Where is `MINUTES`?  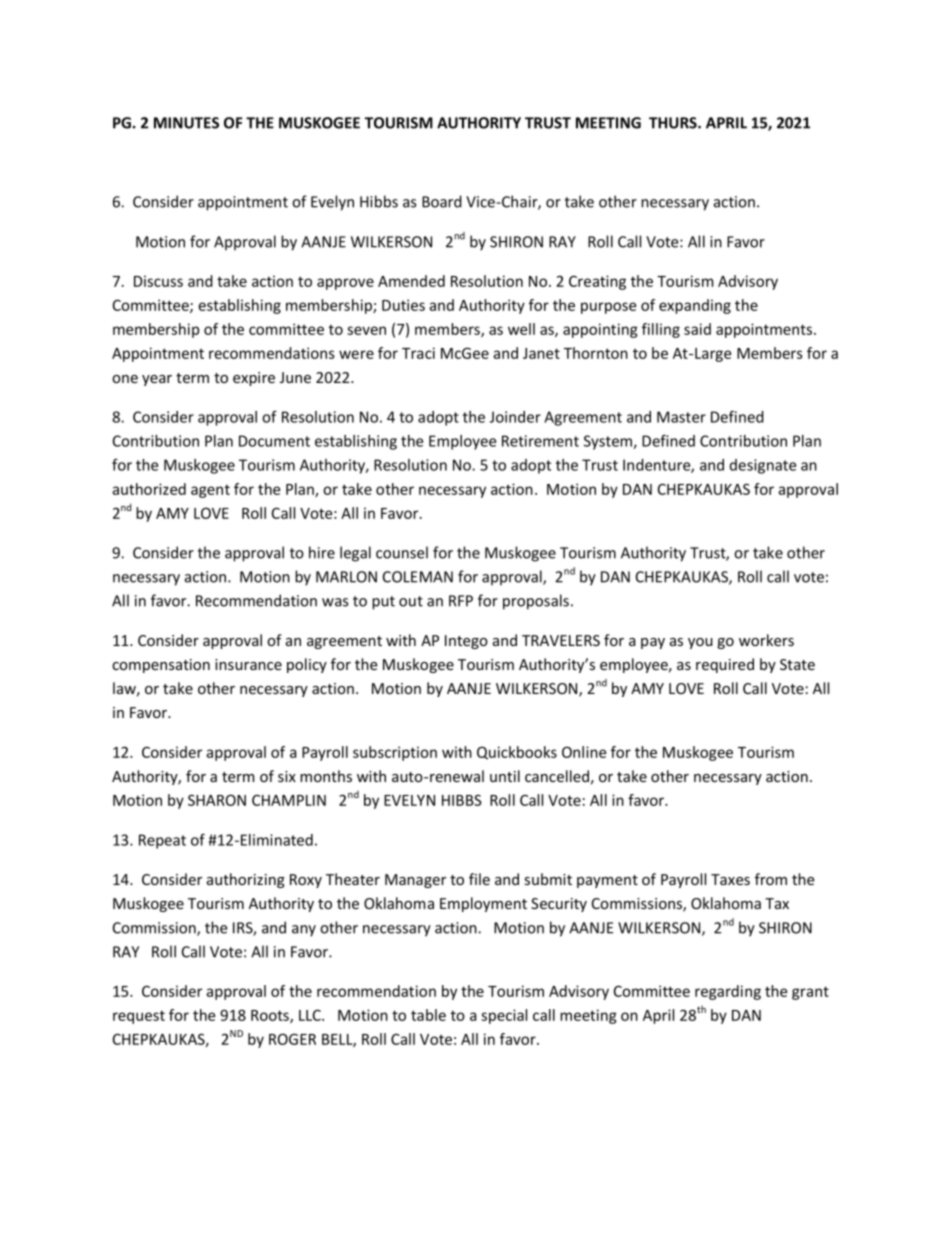 MINUTES is located at coordinates (186, 123).
